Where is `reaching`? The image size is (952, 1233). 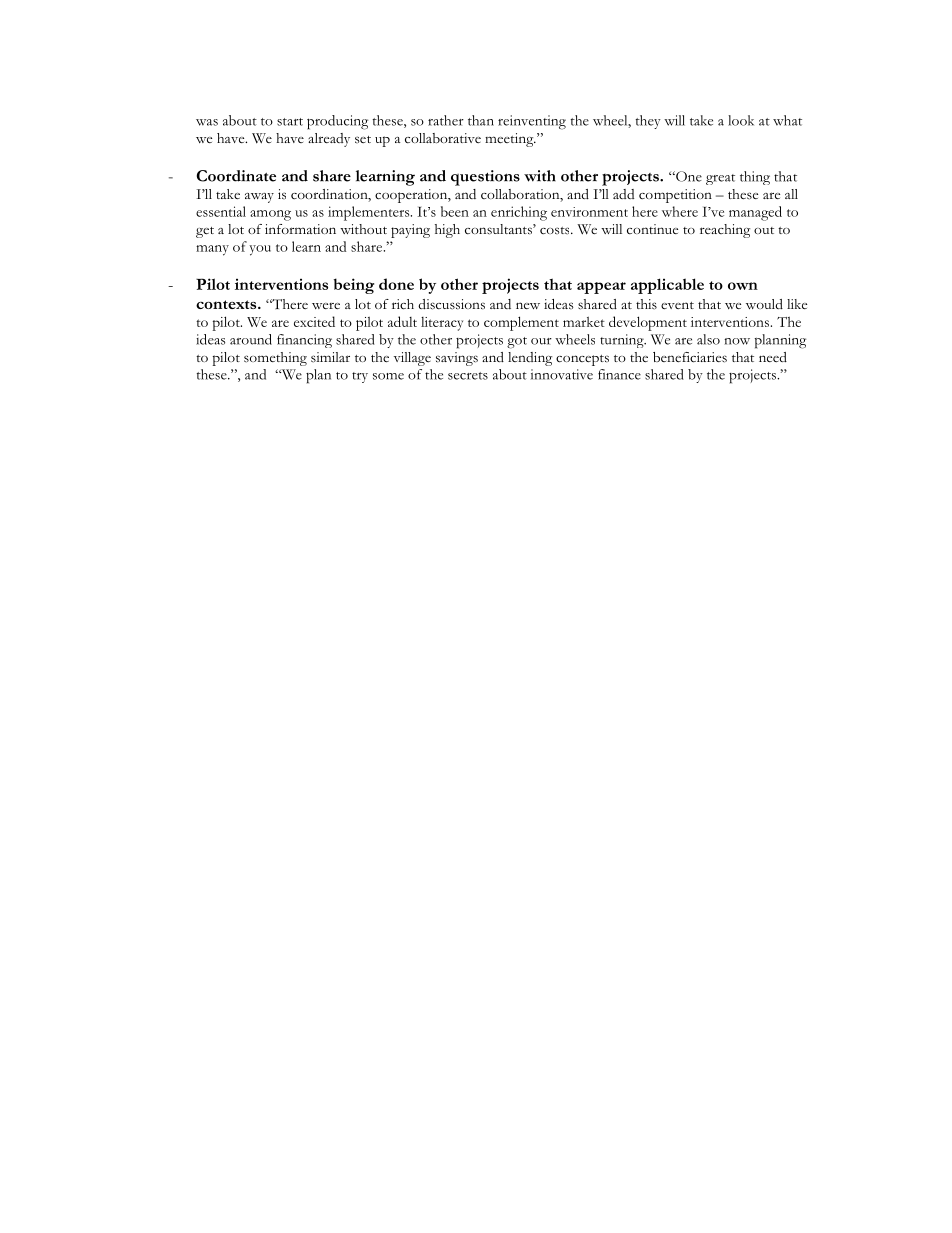
reaching is located at coordinates (725, 231).
